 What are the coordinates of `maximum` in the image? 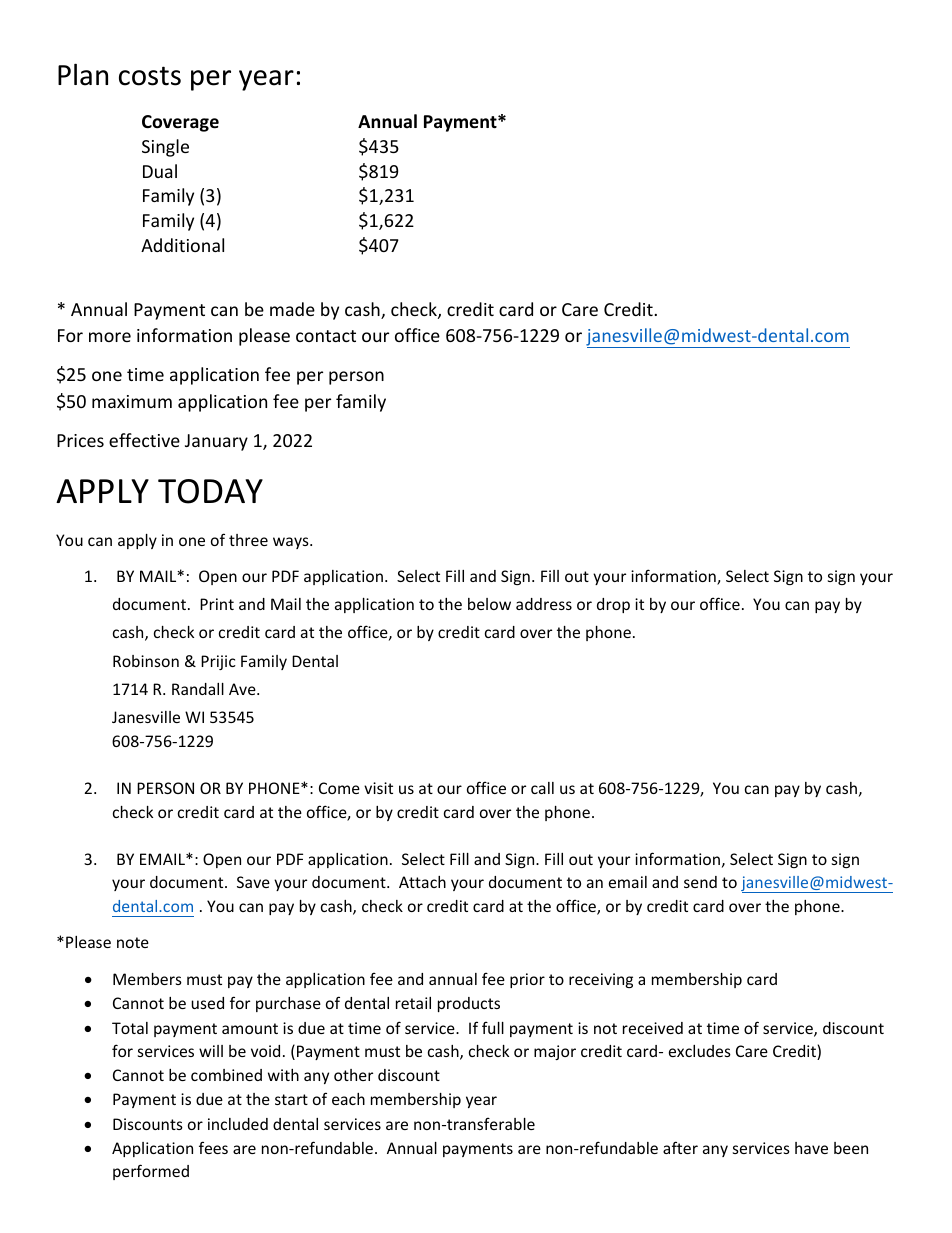 It's located at (132, 401).
